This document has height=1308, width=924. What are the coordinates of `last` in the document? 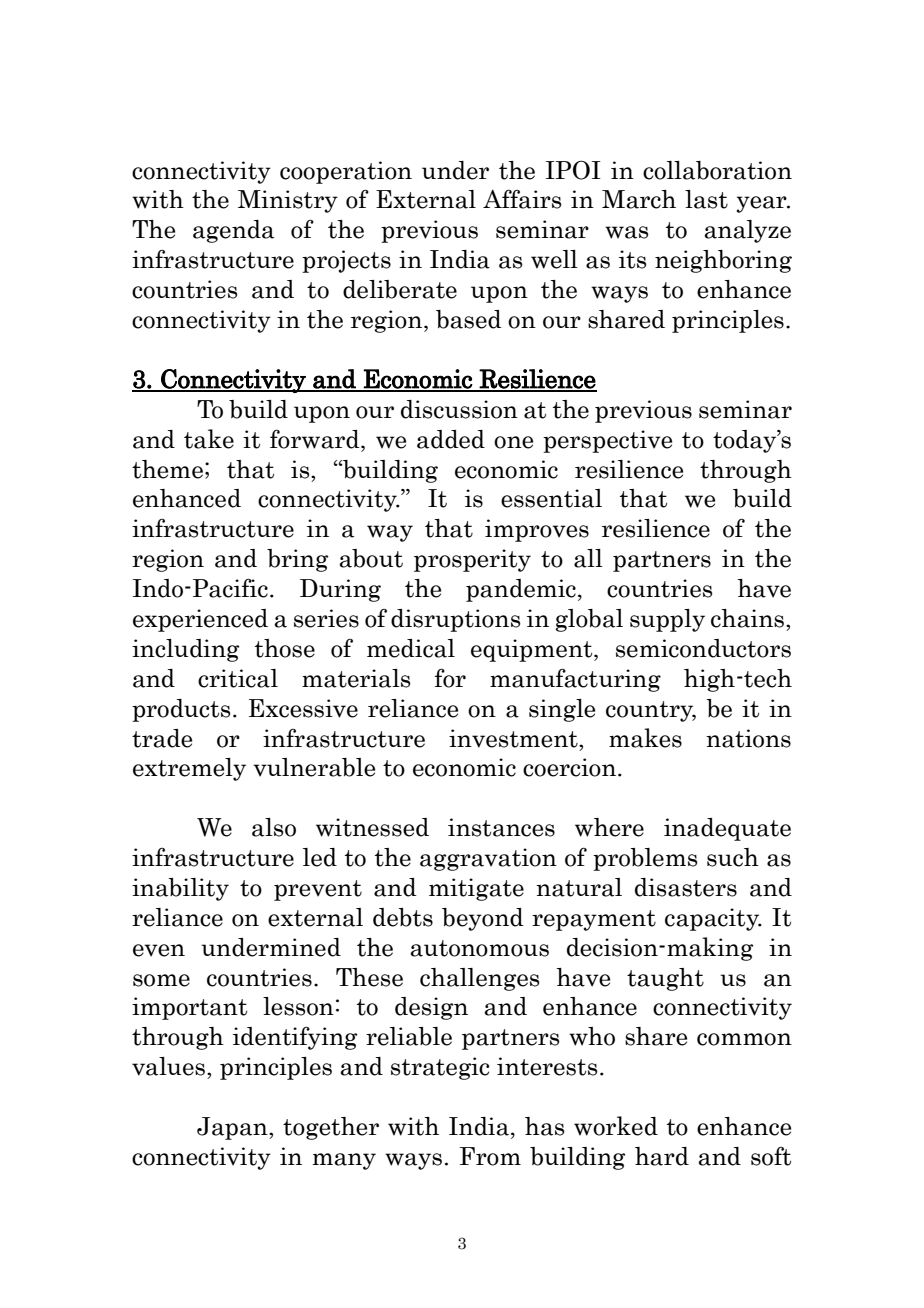 It's located at (706, 199).
